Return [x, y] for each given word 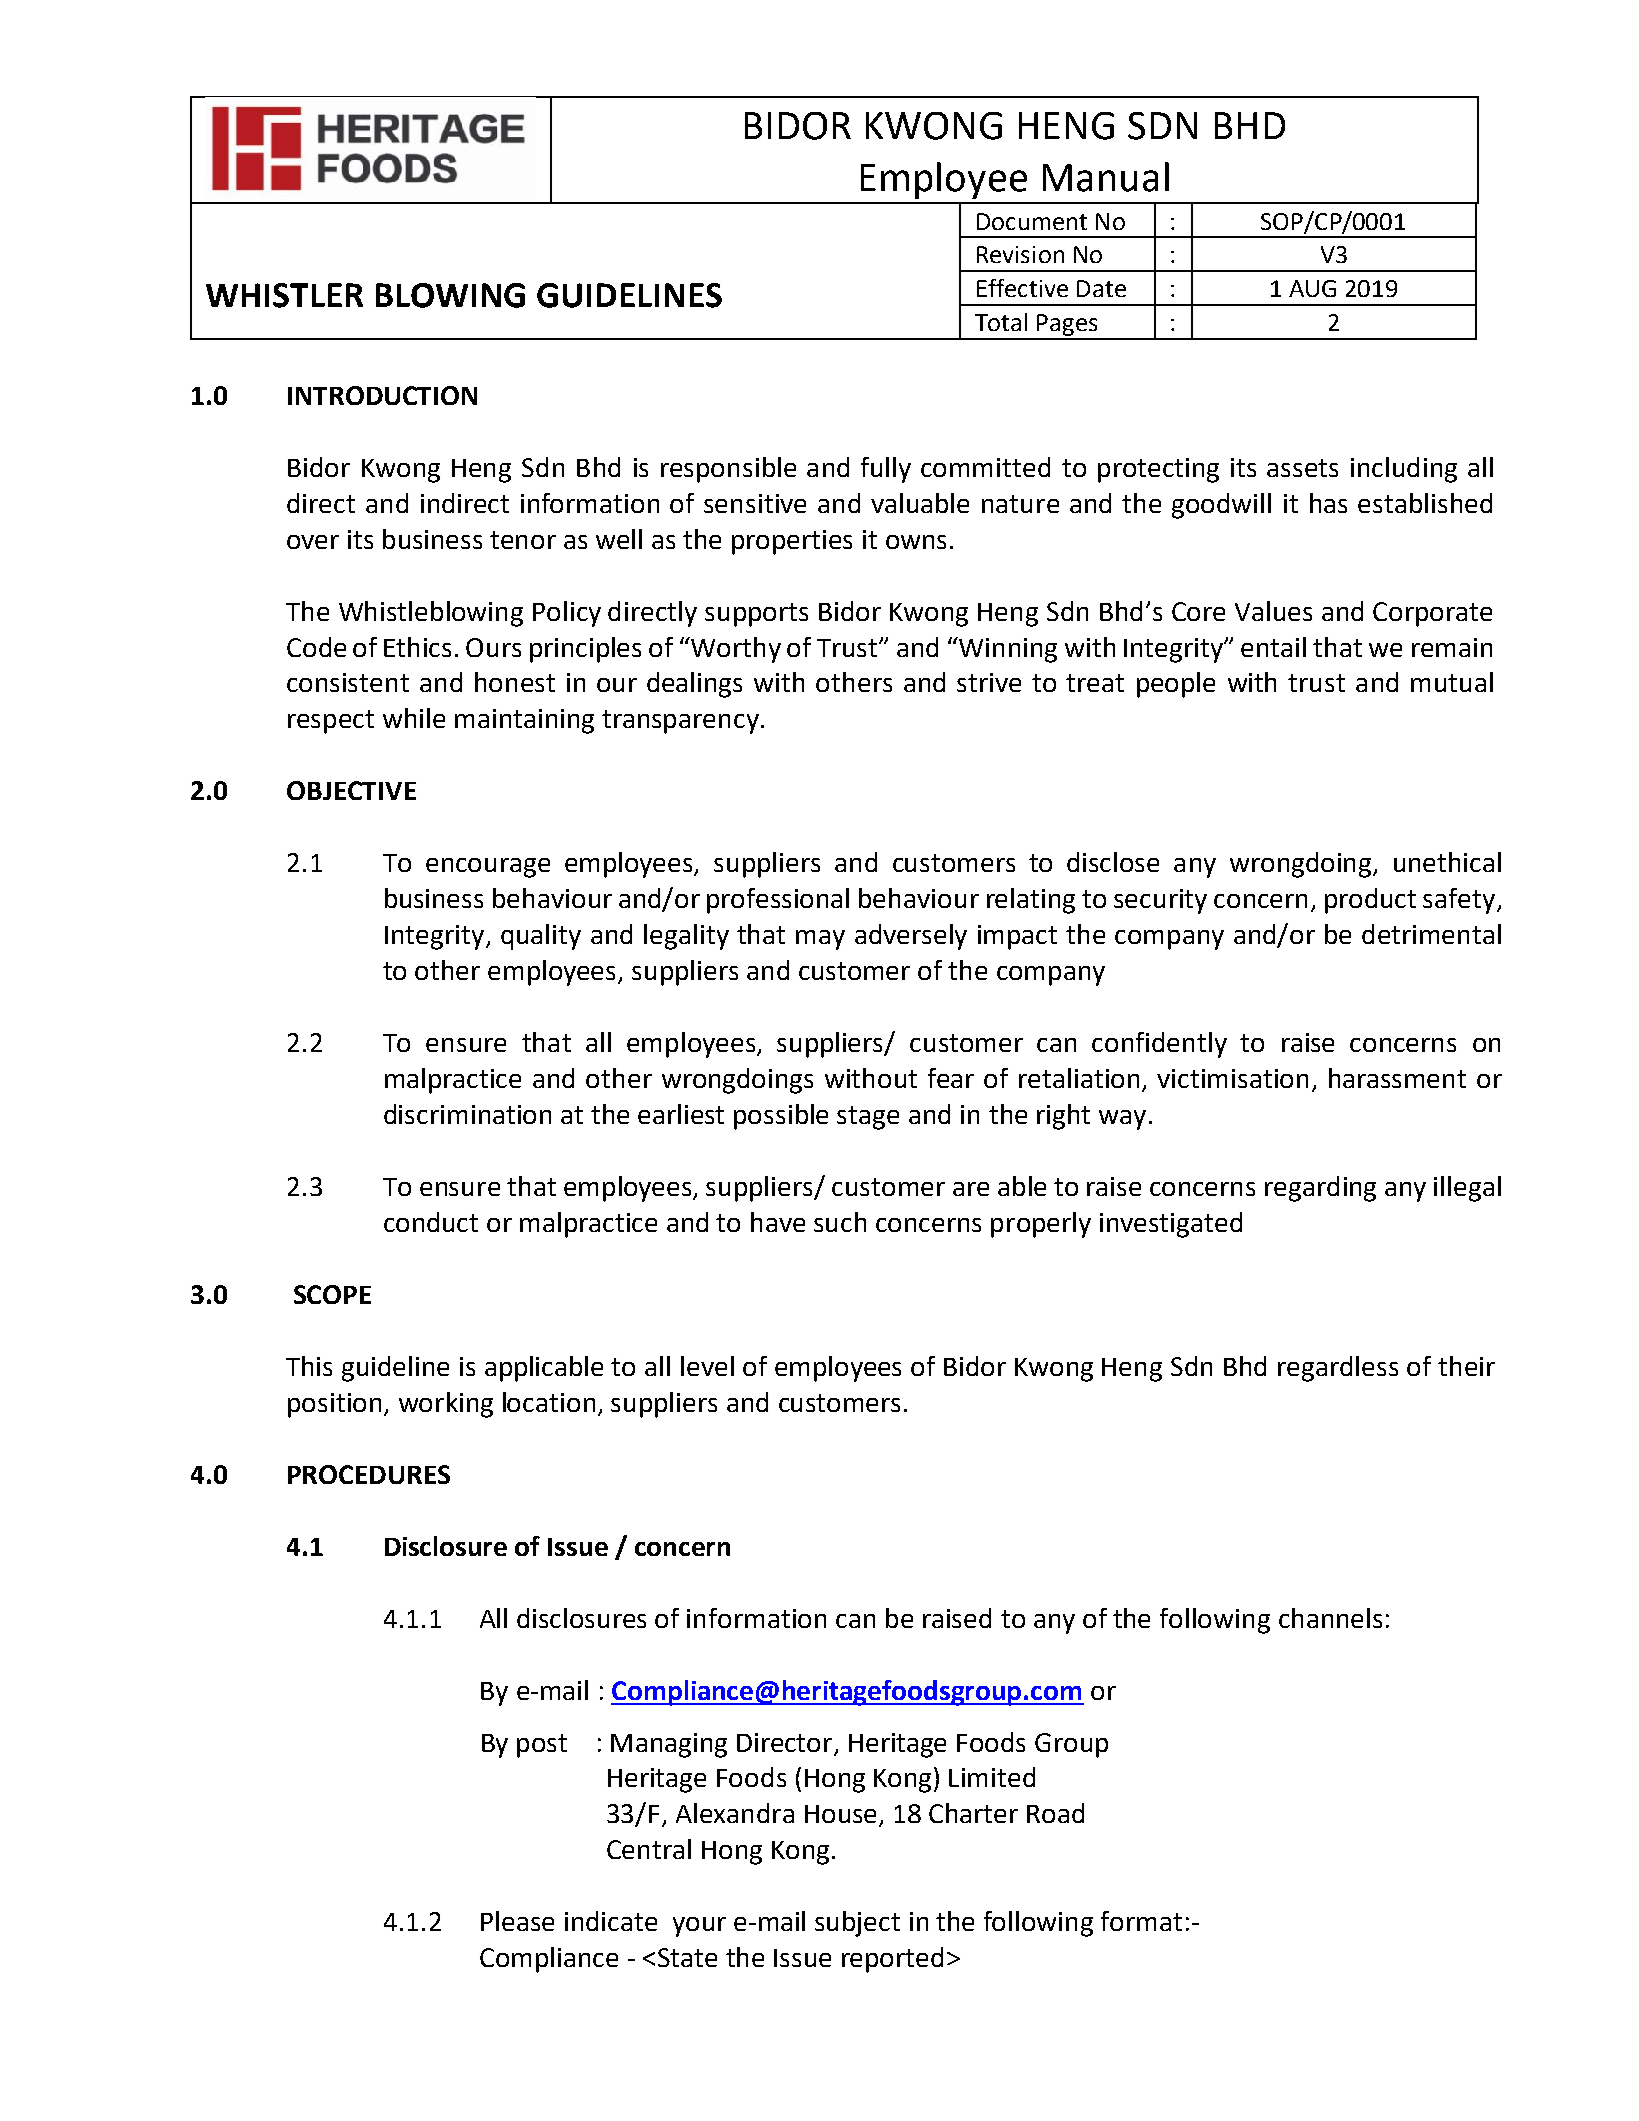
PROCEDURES [369, 1474]
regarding [1320, 1189]
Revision [1020, 254]
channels [1330, 1618]
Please [517, 1921]
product [1370, 901]
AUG [1312, 288]
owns [916, 542]
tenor [523, 540]
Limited [992, 1777]
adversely [911, 937]
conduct [431, 1222]
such [840, 1222]
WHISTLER [284, 295]
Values [1273, 611]
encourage [488, 868]
